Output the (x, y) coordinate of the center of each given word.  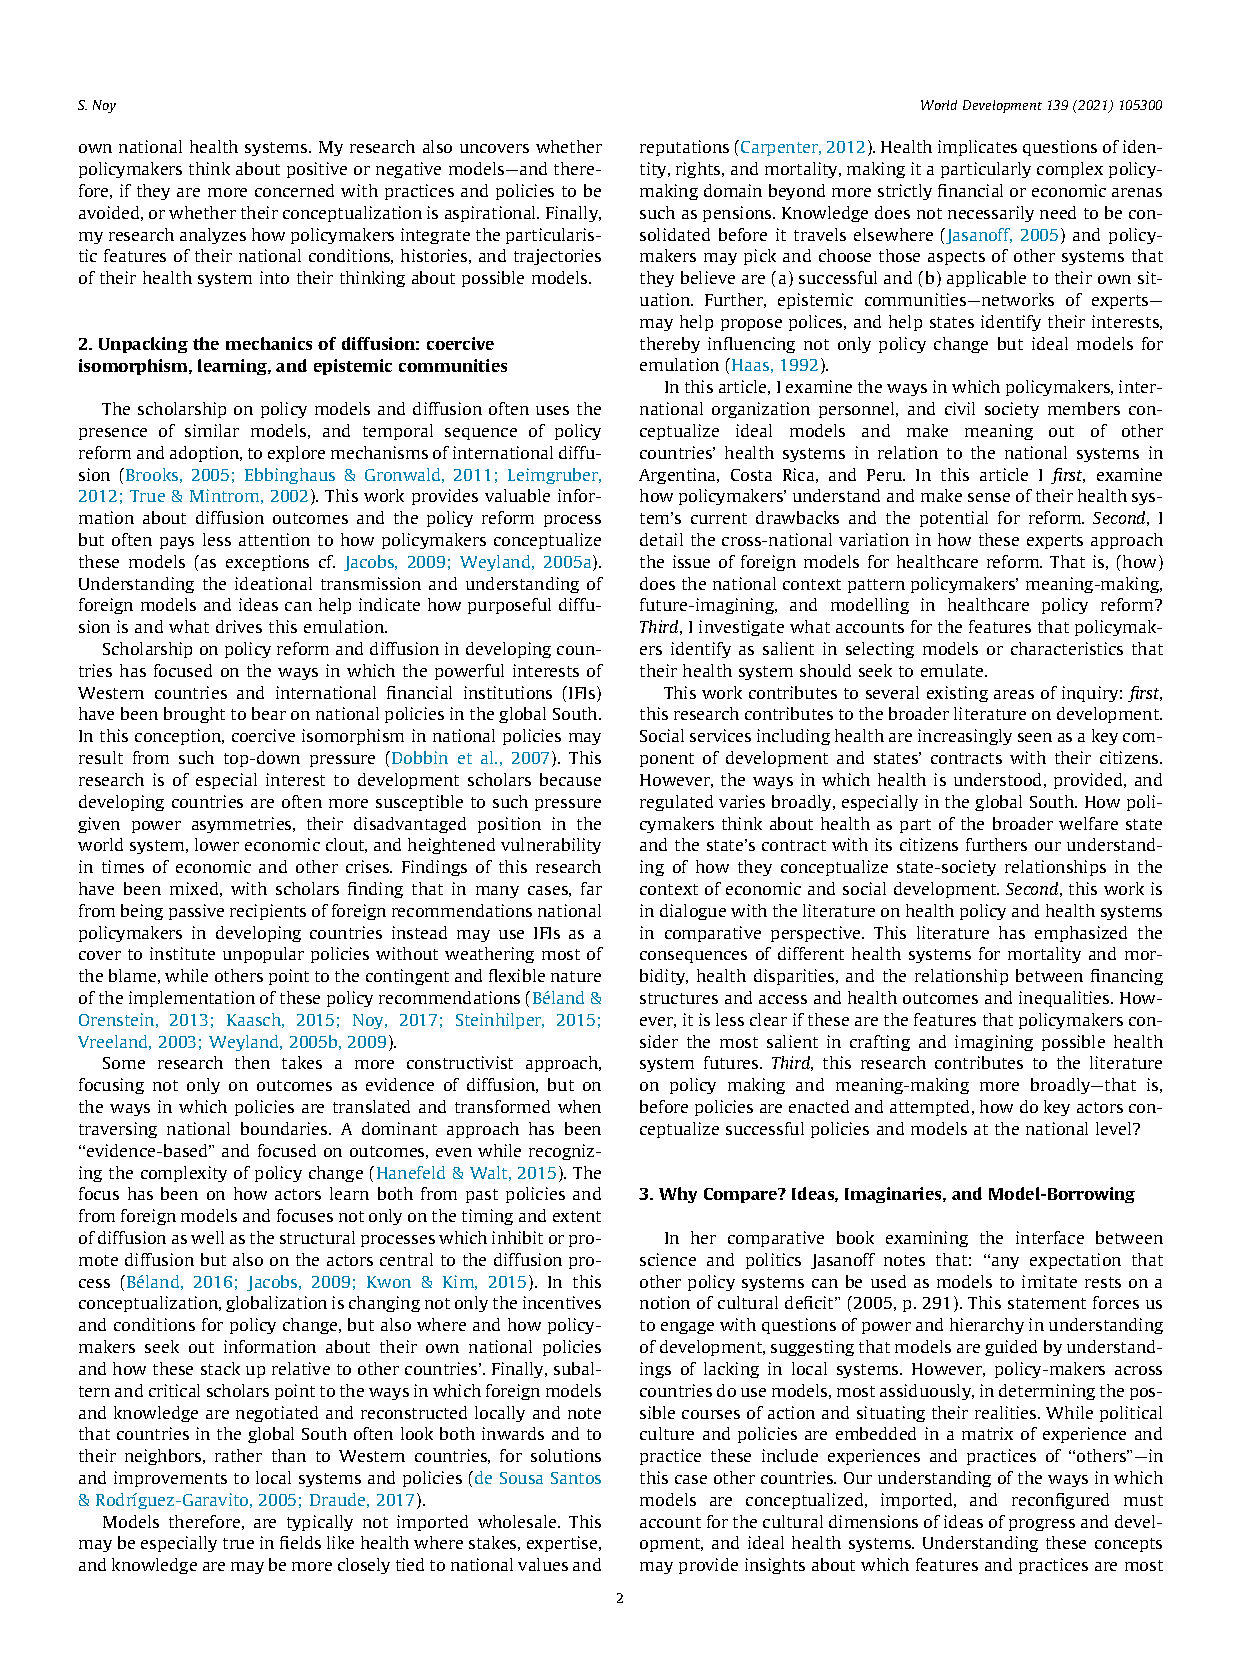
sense (989, 497)
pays (177, 543)
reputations (684, 148)
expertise (563, 1544)
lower (217, 844)
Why (678, 1195)
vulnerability (551, 846)
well (207, 1237)
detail (661, 539)
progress (1042, 1525)
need (1058, 212)
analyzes (213, 236)
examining (927, 1239)
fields (300, 1542)
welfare (1088, 823)
